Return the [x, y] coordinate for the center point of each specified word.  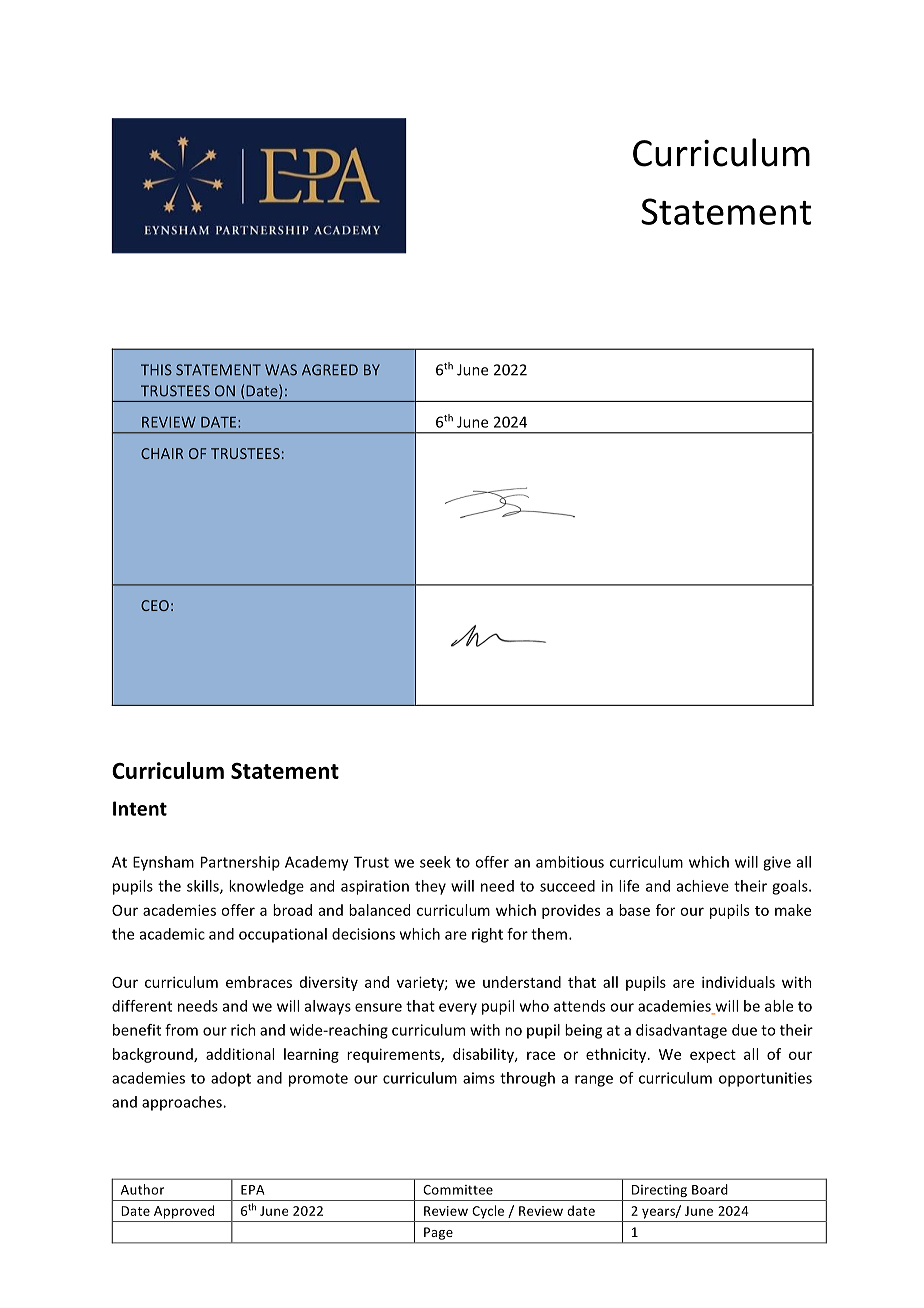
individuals [738, 982]
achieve [703, 886]
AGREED [330, 370]
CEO [155, 605]
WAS [281, 370]
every [458, 1009]
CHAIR [162, 453]
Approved [184, 1212]
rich [243, 1030]
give [777, 863]
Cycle [488, 1212]
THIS [156, 370]
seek [435, 862]
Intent [140, 808]
